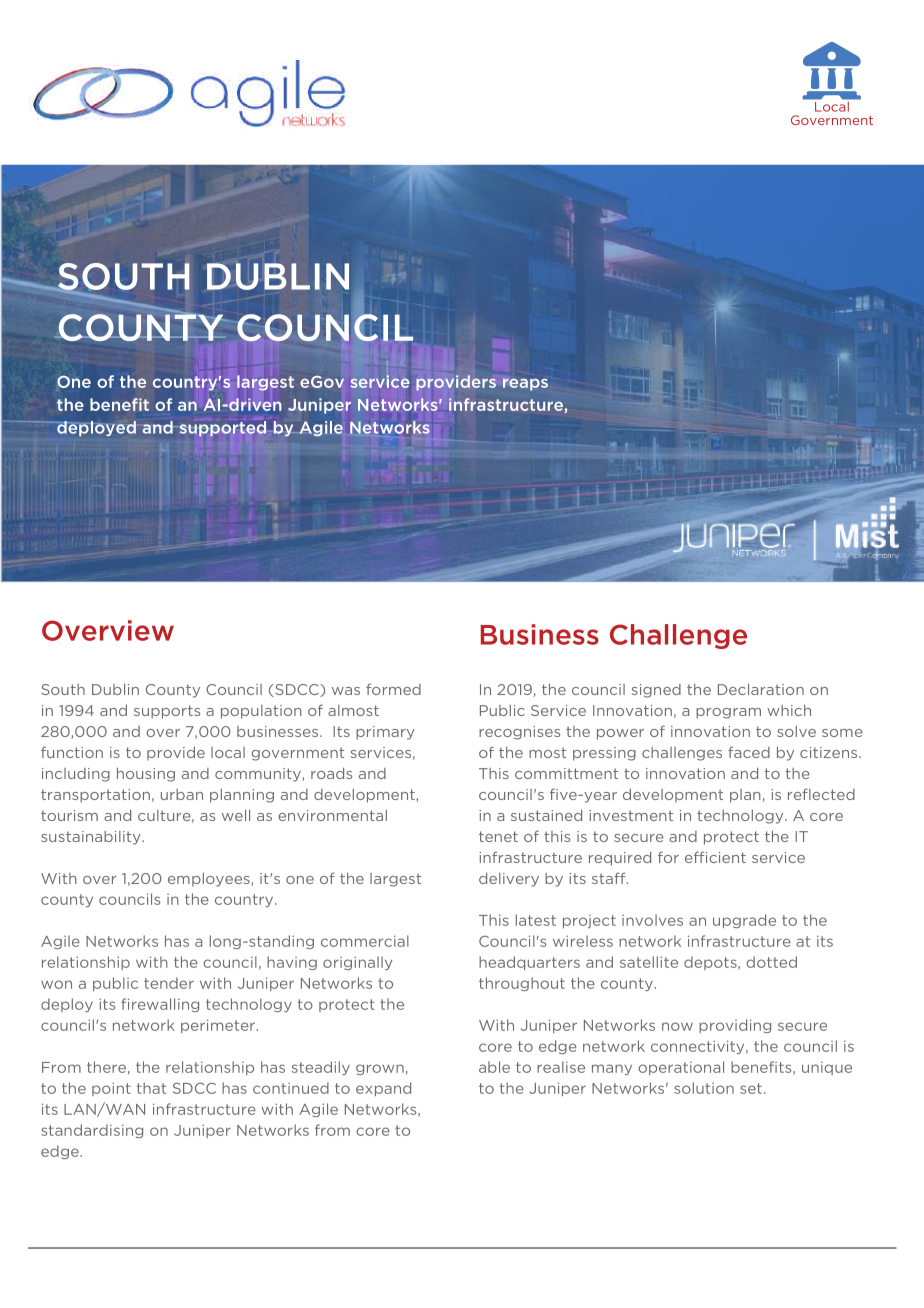 Image resolution: width=924 pixels, height=1308 pixels. I want to click on that, so click(151, 1088).
